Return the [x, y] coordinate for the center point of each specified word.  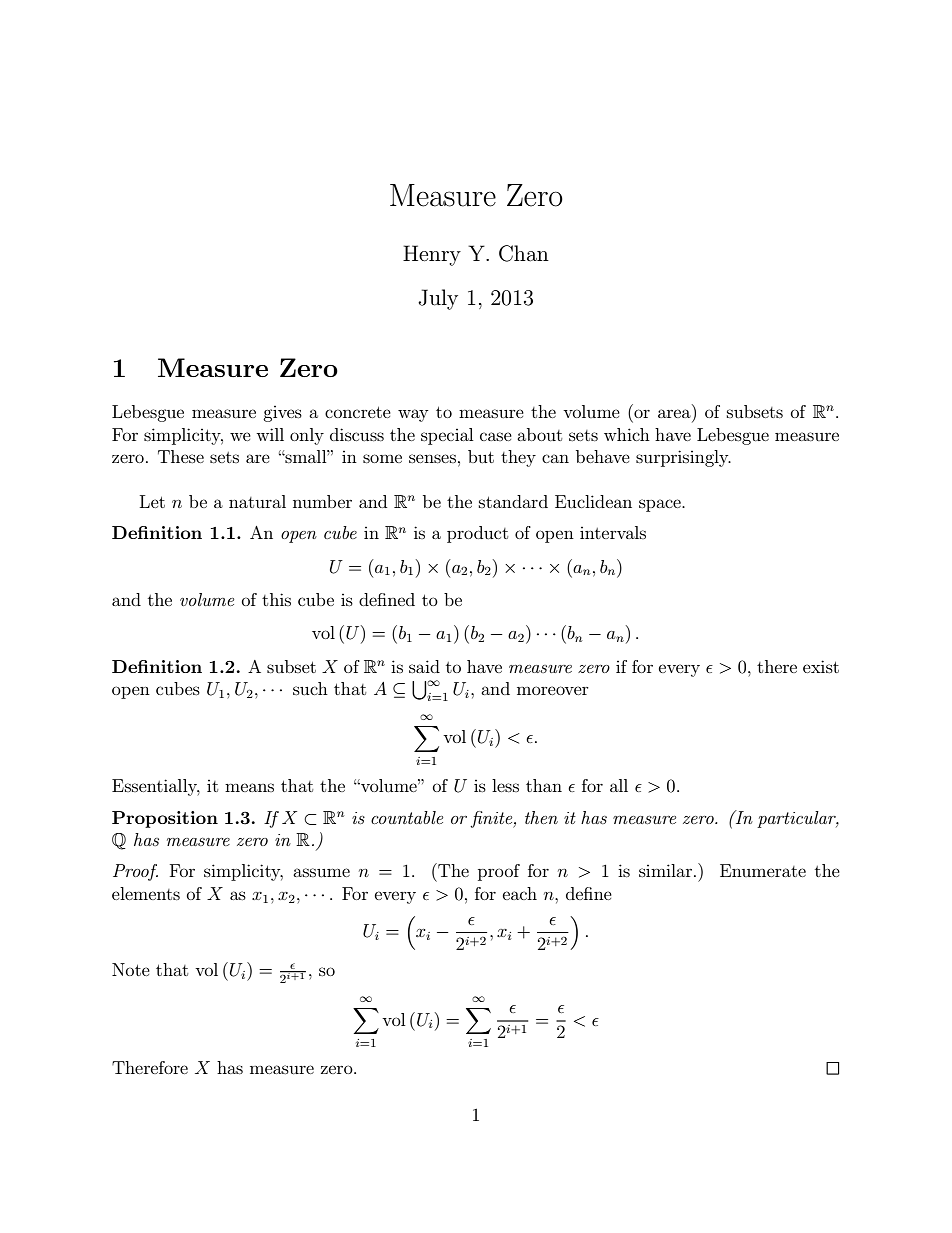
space [661, 505]
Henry [432, 255]
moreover [553, 690]
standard [513, 501]
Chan [524, 253]
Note [131, 969]
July [438, 299]
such [310, 688]
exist [821, 666]
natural [257, 501]
